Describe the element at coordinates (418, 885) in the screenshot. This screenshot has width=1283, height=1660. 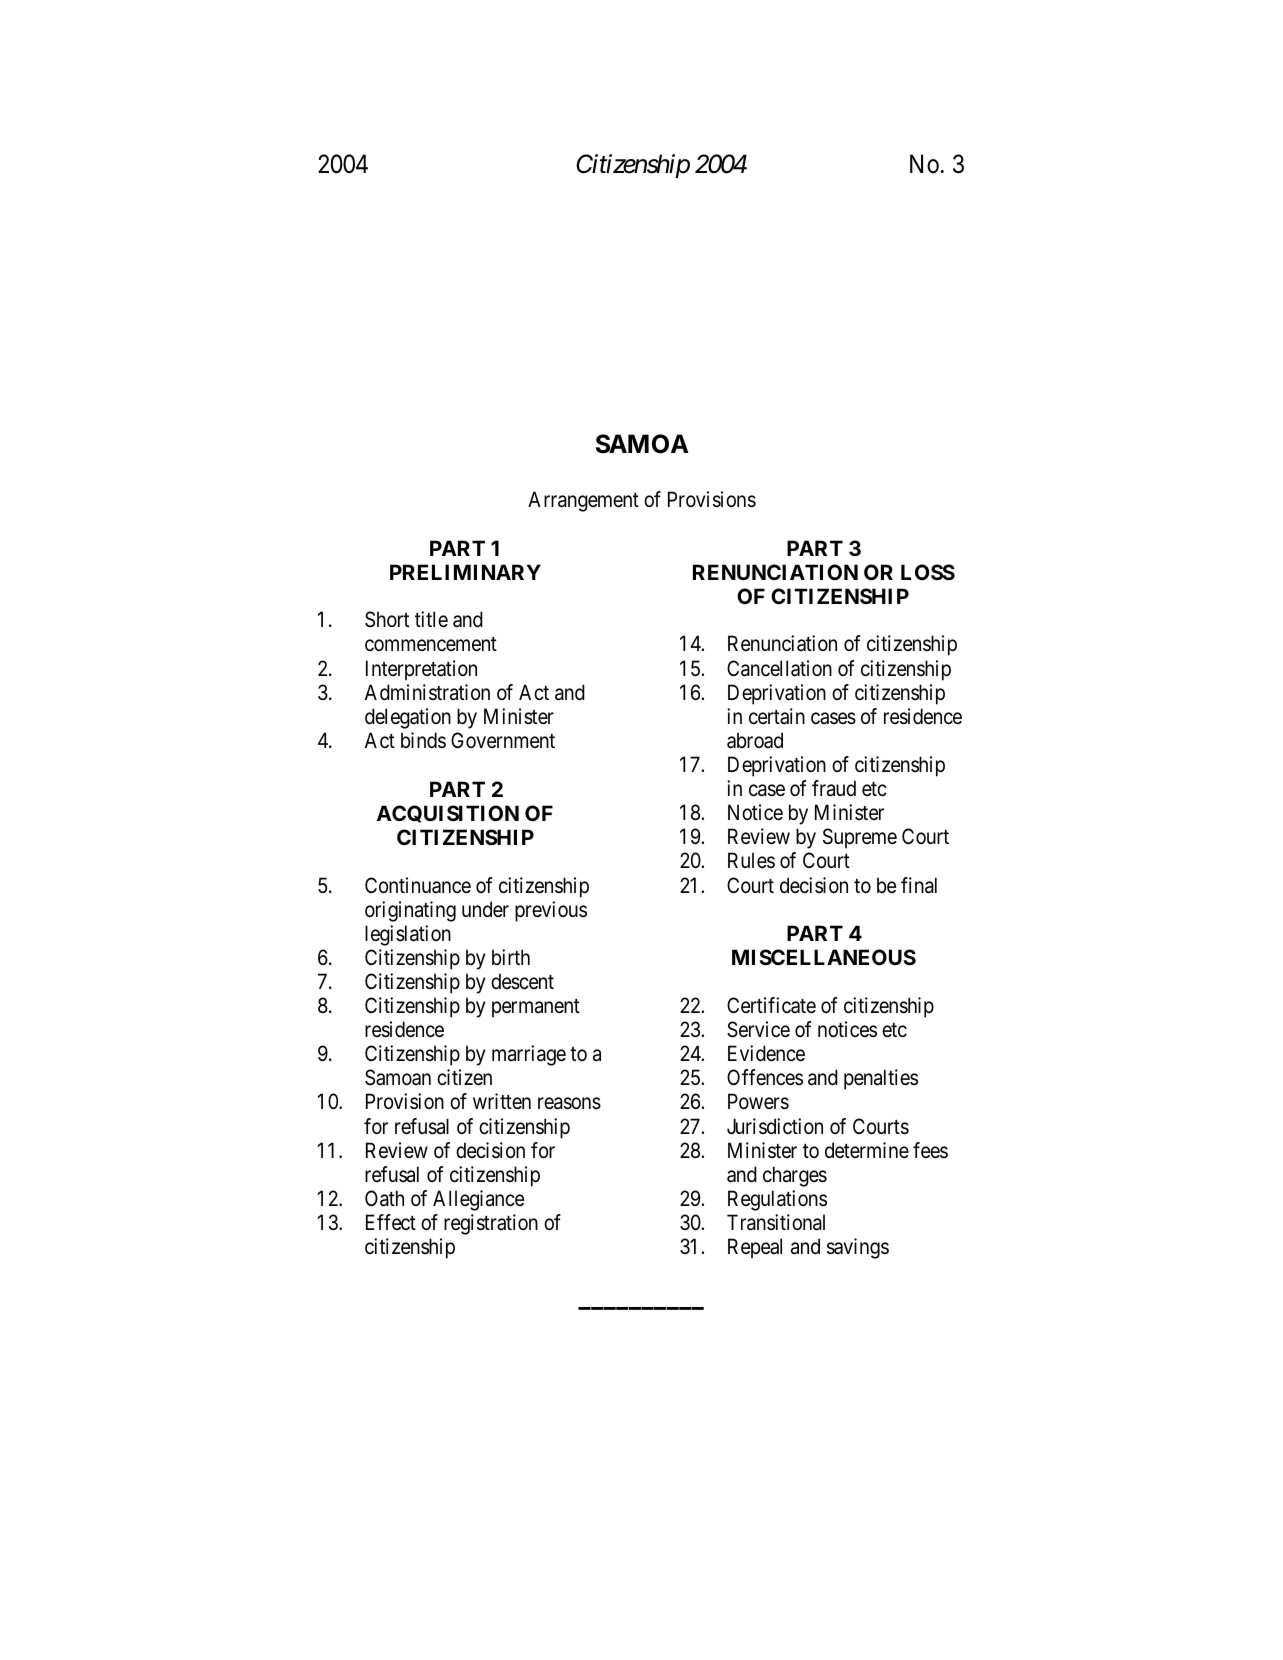
I see `Continuance` at that location.
